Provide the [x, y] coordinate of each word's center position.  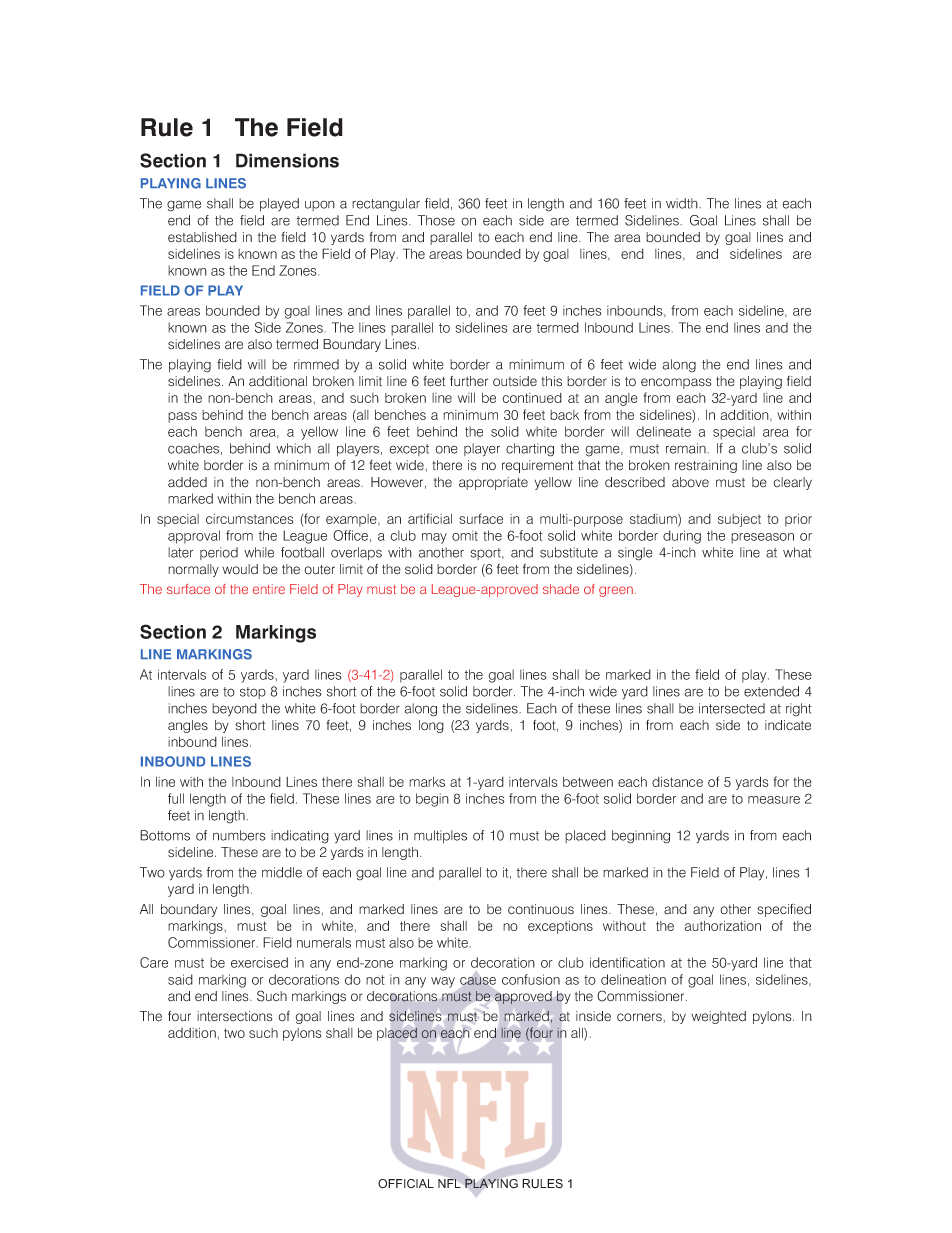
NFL [449, 1183]
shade [561, 589]
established [202, 237]
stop [253, 693]
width [683, 203]
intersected [732, 708]
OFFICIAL [406, 1183]
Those [436, 220]
